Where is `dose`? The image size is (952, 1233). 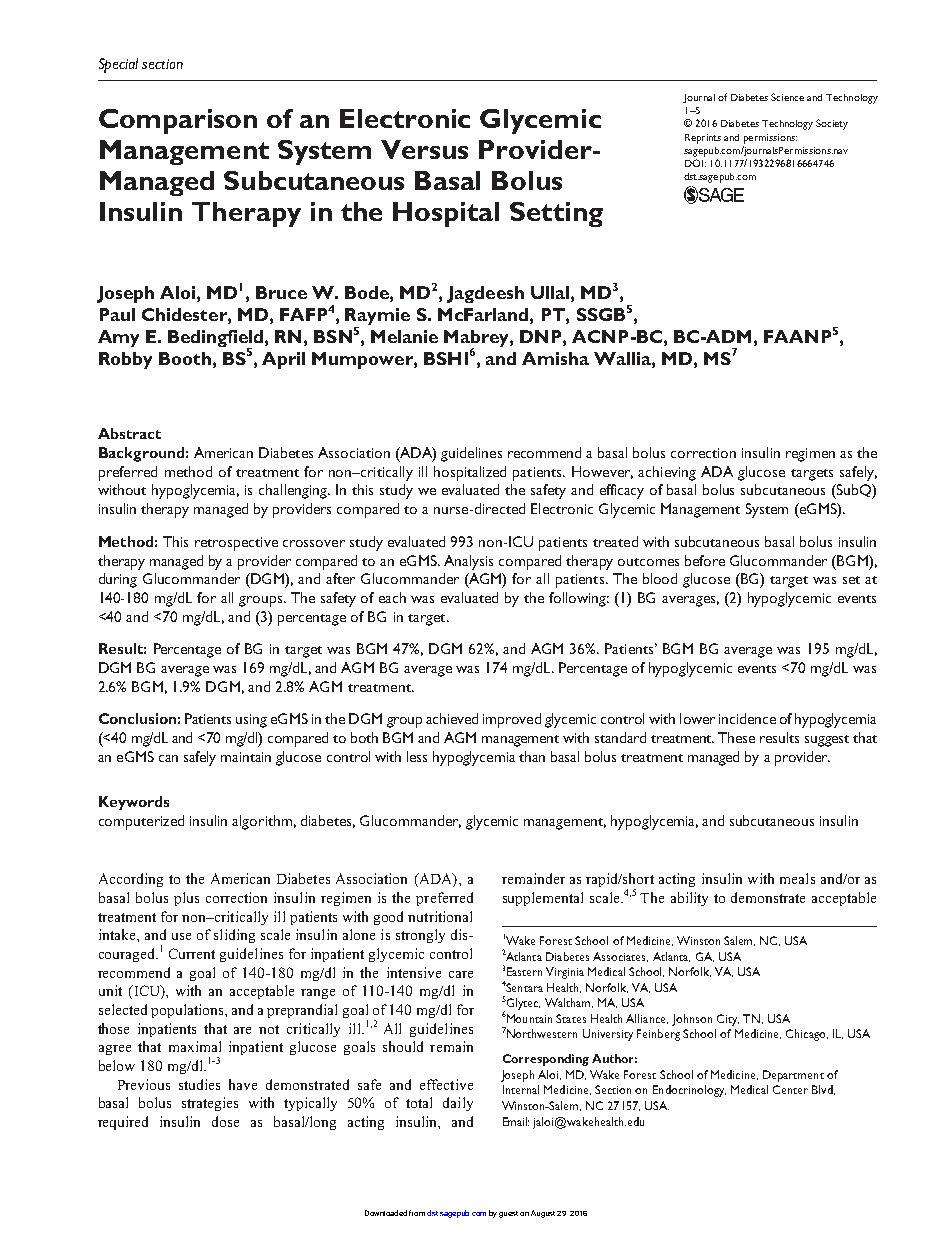
dose is located at coordinates (225, 1121).
